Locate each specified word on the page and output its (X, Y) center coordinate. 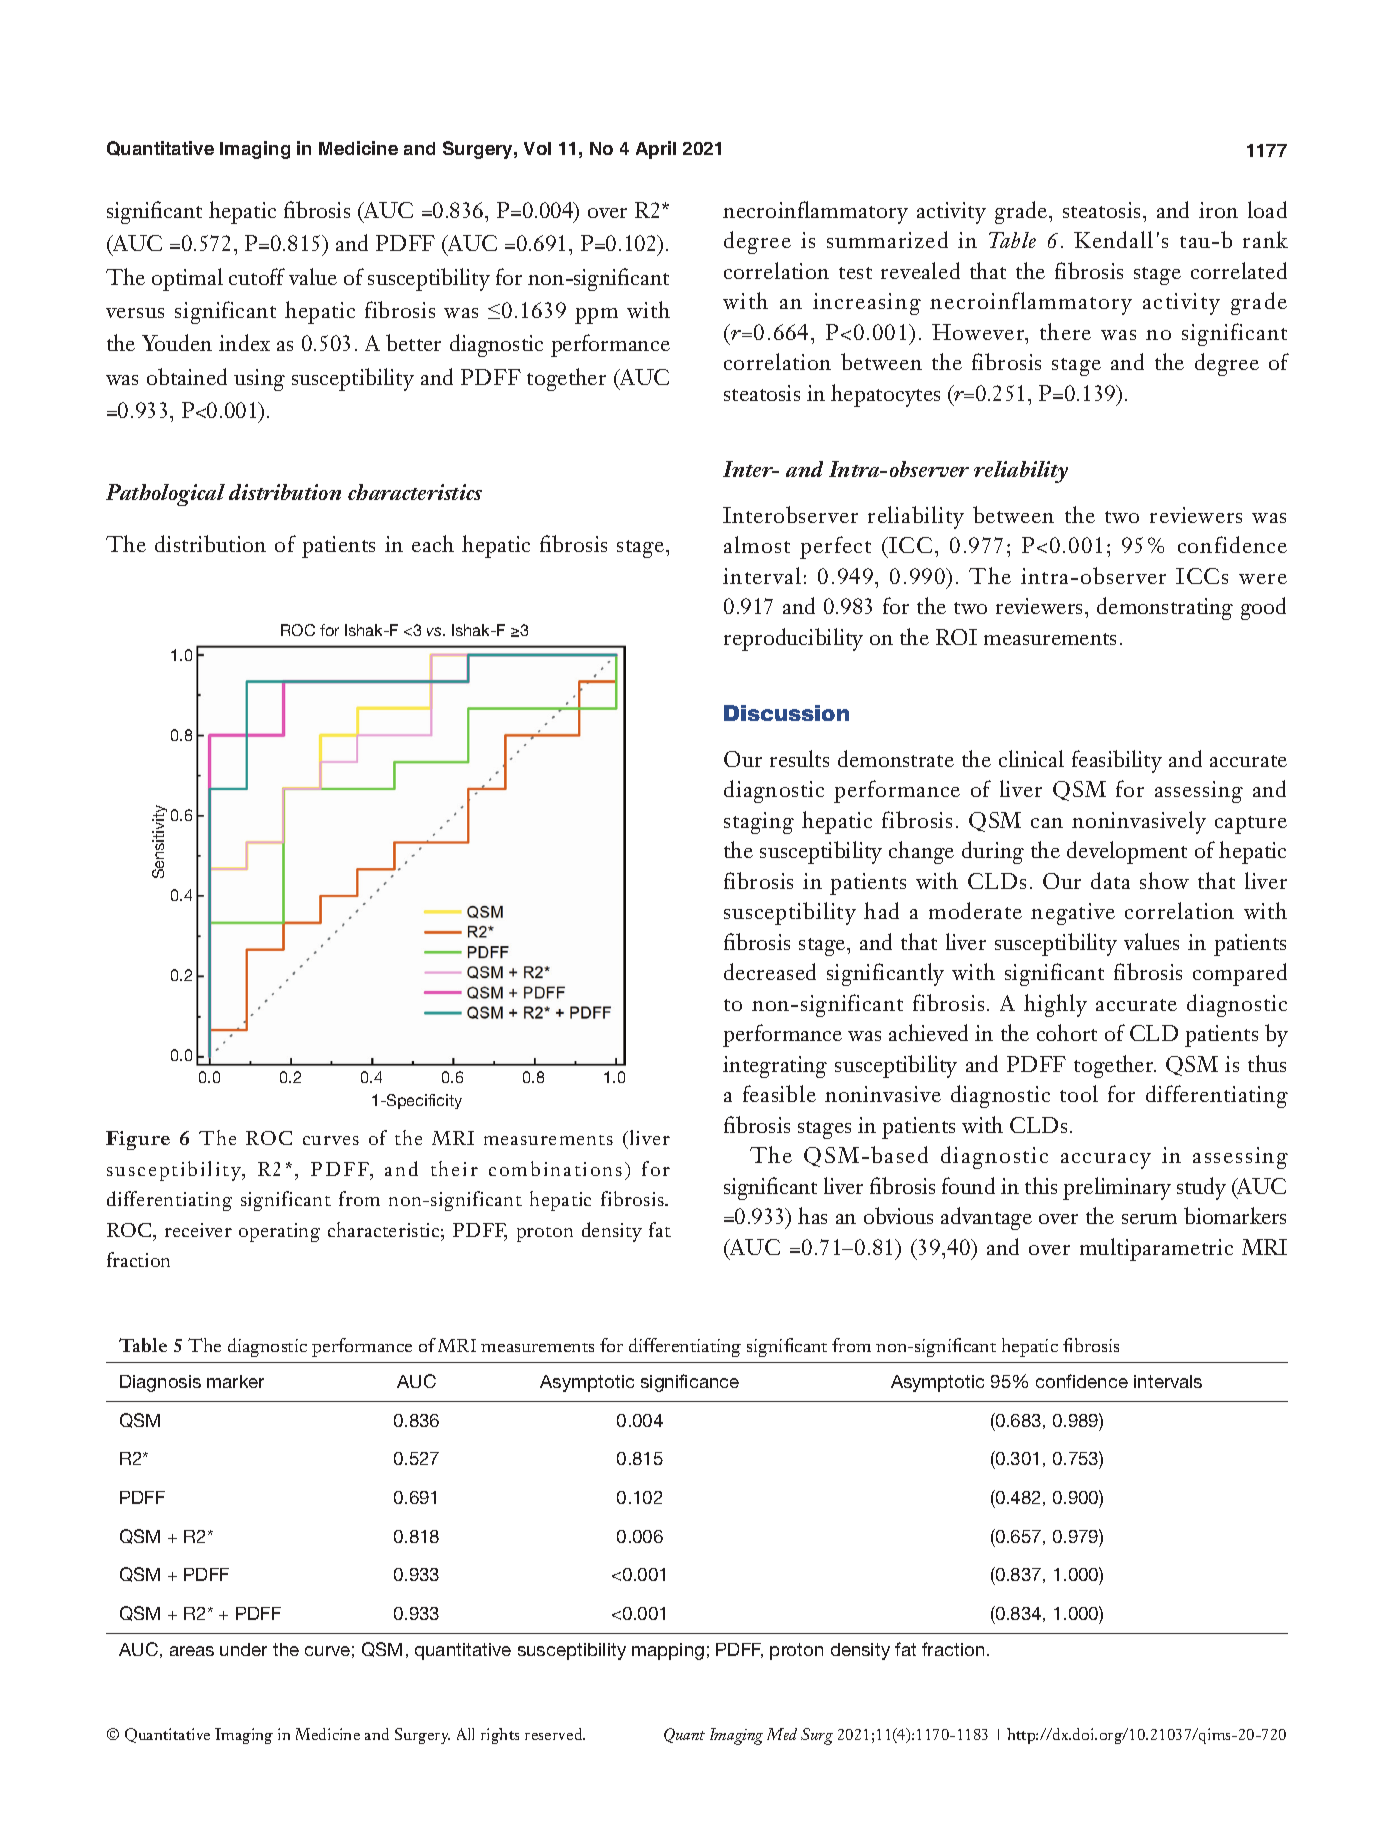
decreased (770, 971)
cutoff (257, 276)
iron (1218, 210)
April (656, 150)
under (243, 1649)
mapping (668, 1651)
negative (1073, 914)
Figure (138, 1140)
